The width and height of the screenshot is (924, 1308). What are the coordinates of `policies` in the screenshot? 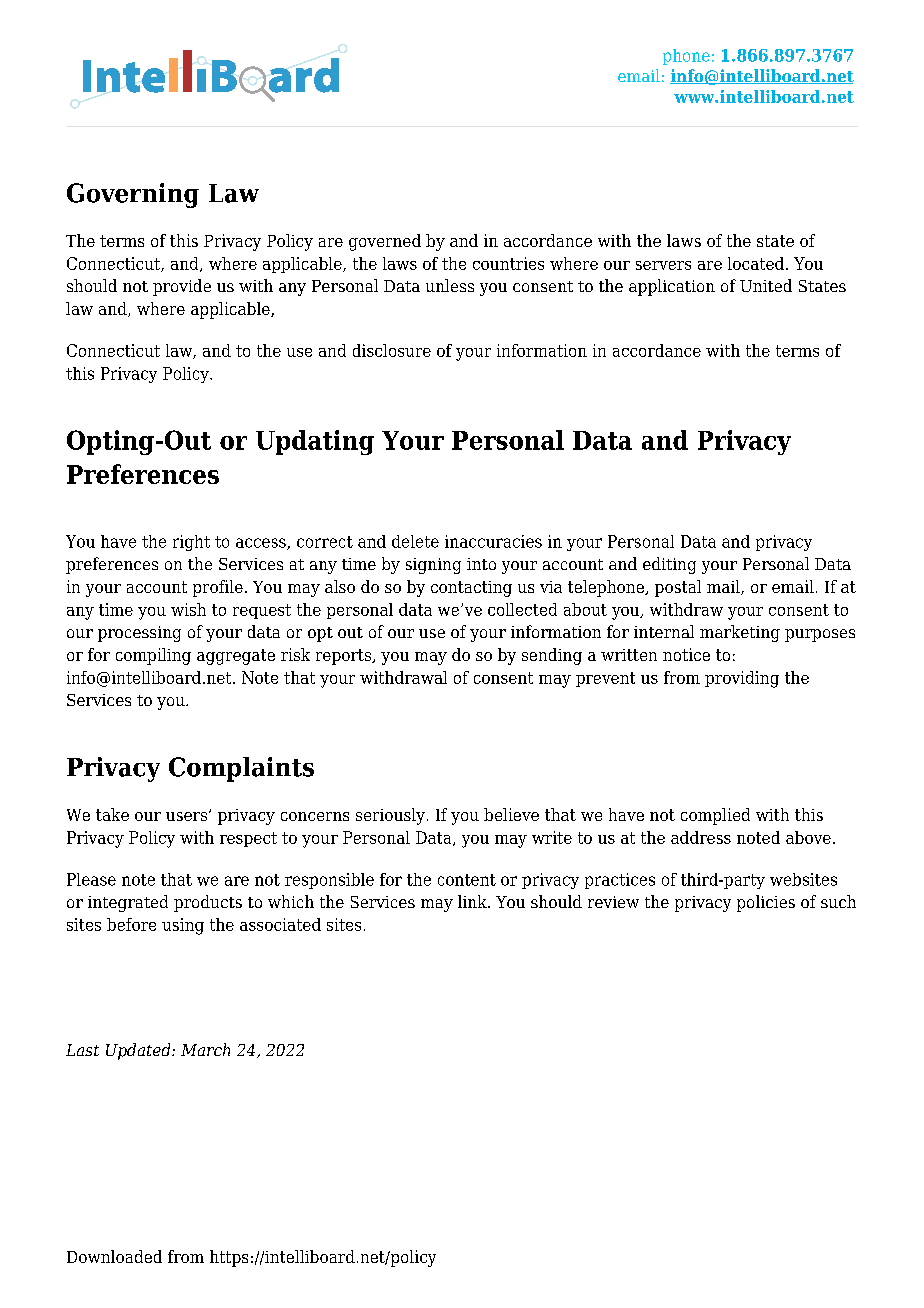 It's located at (766, 903).
